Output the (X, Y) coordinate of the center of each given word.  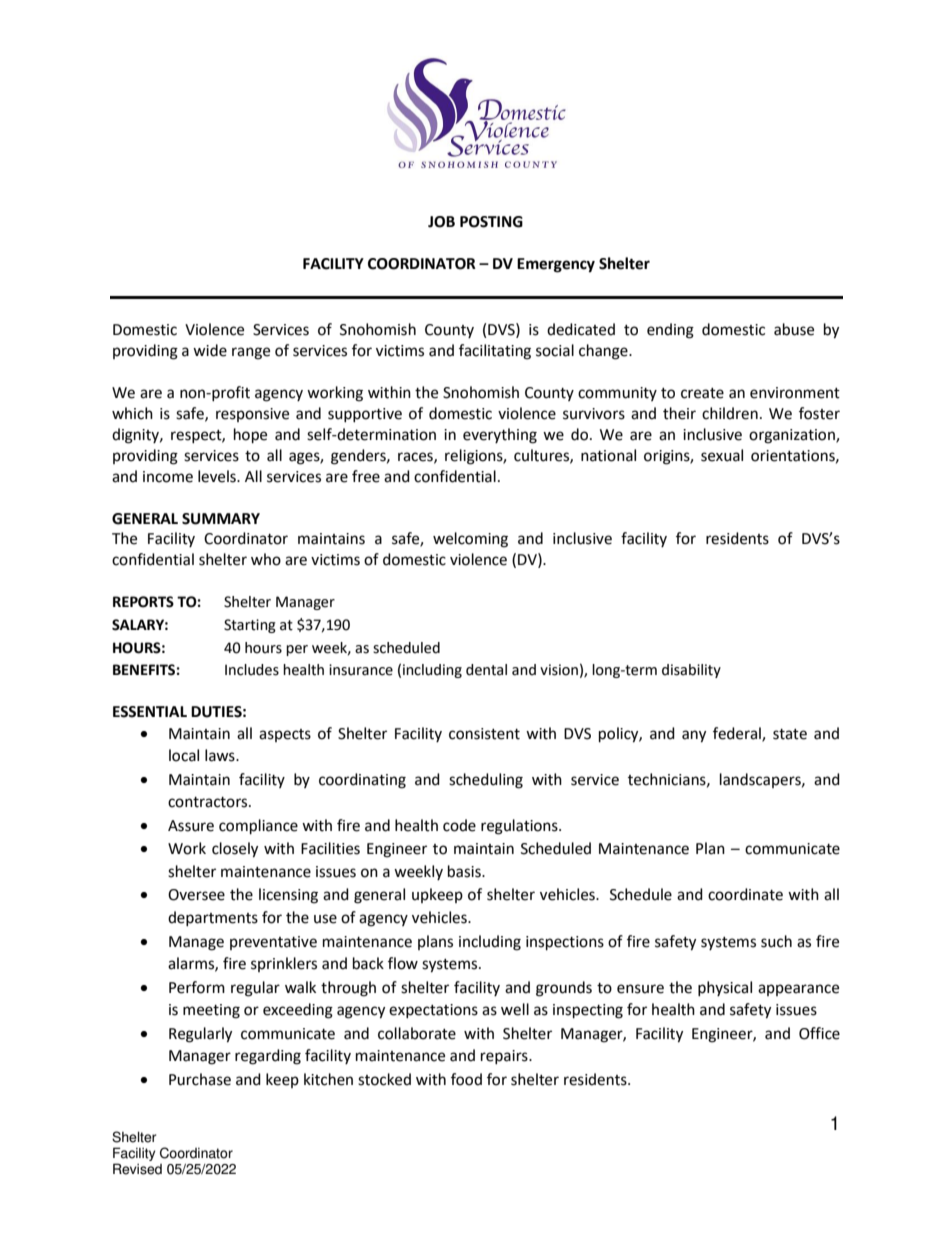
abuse (794, 329)
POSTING (491, 222)
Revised (137, 1169)
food (466, 1079)
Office (819, 1033)
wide (210, 350)
